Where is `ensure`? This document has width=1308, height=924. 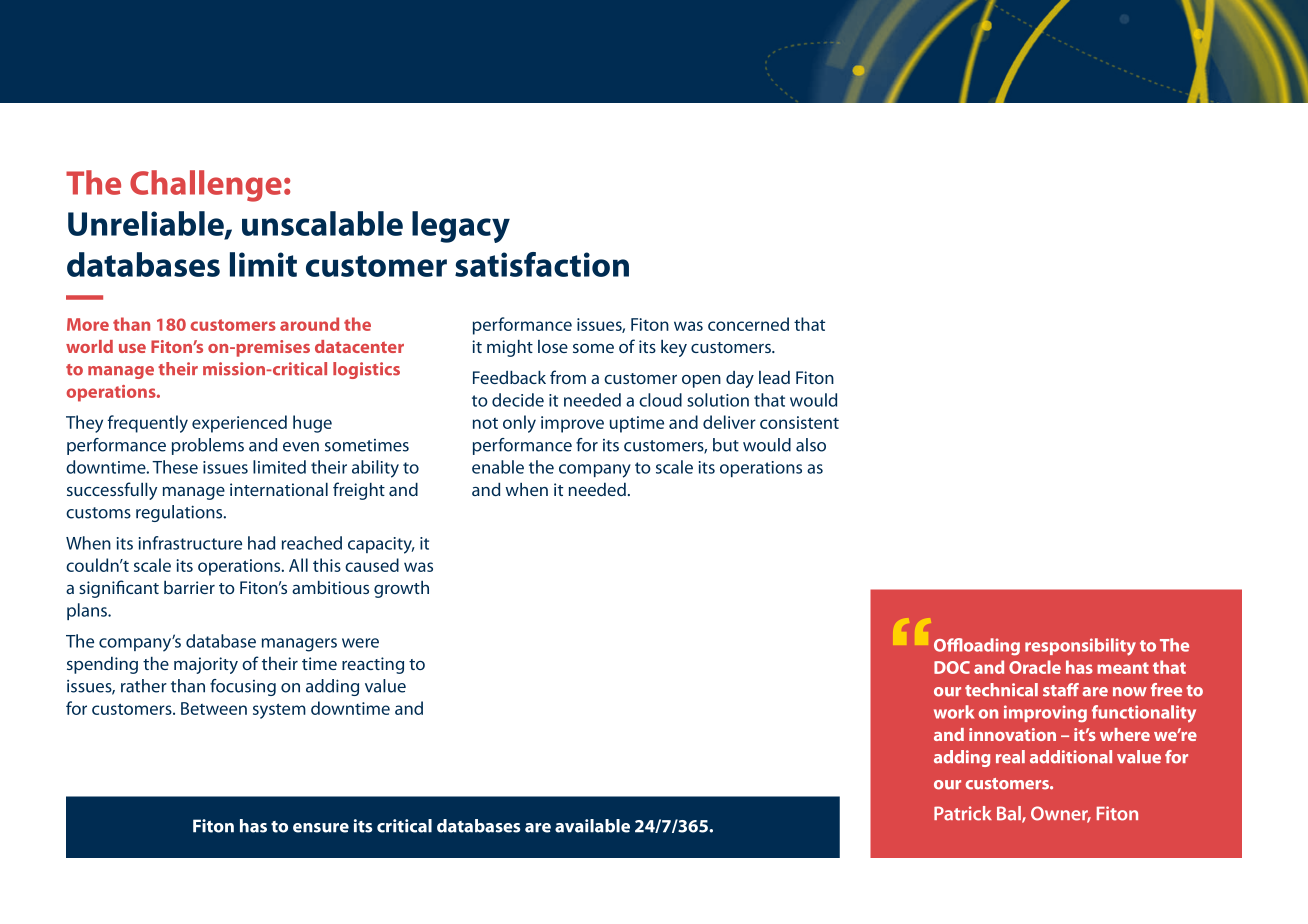
ensure is located at coordinates (321, 828).
